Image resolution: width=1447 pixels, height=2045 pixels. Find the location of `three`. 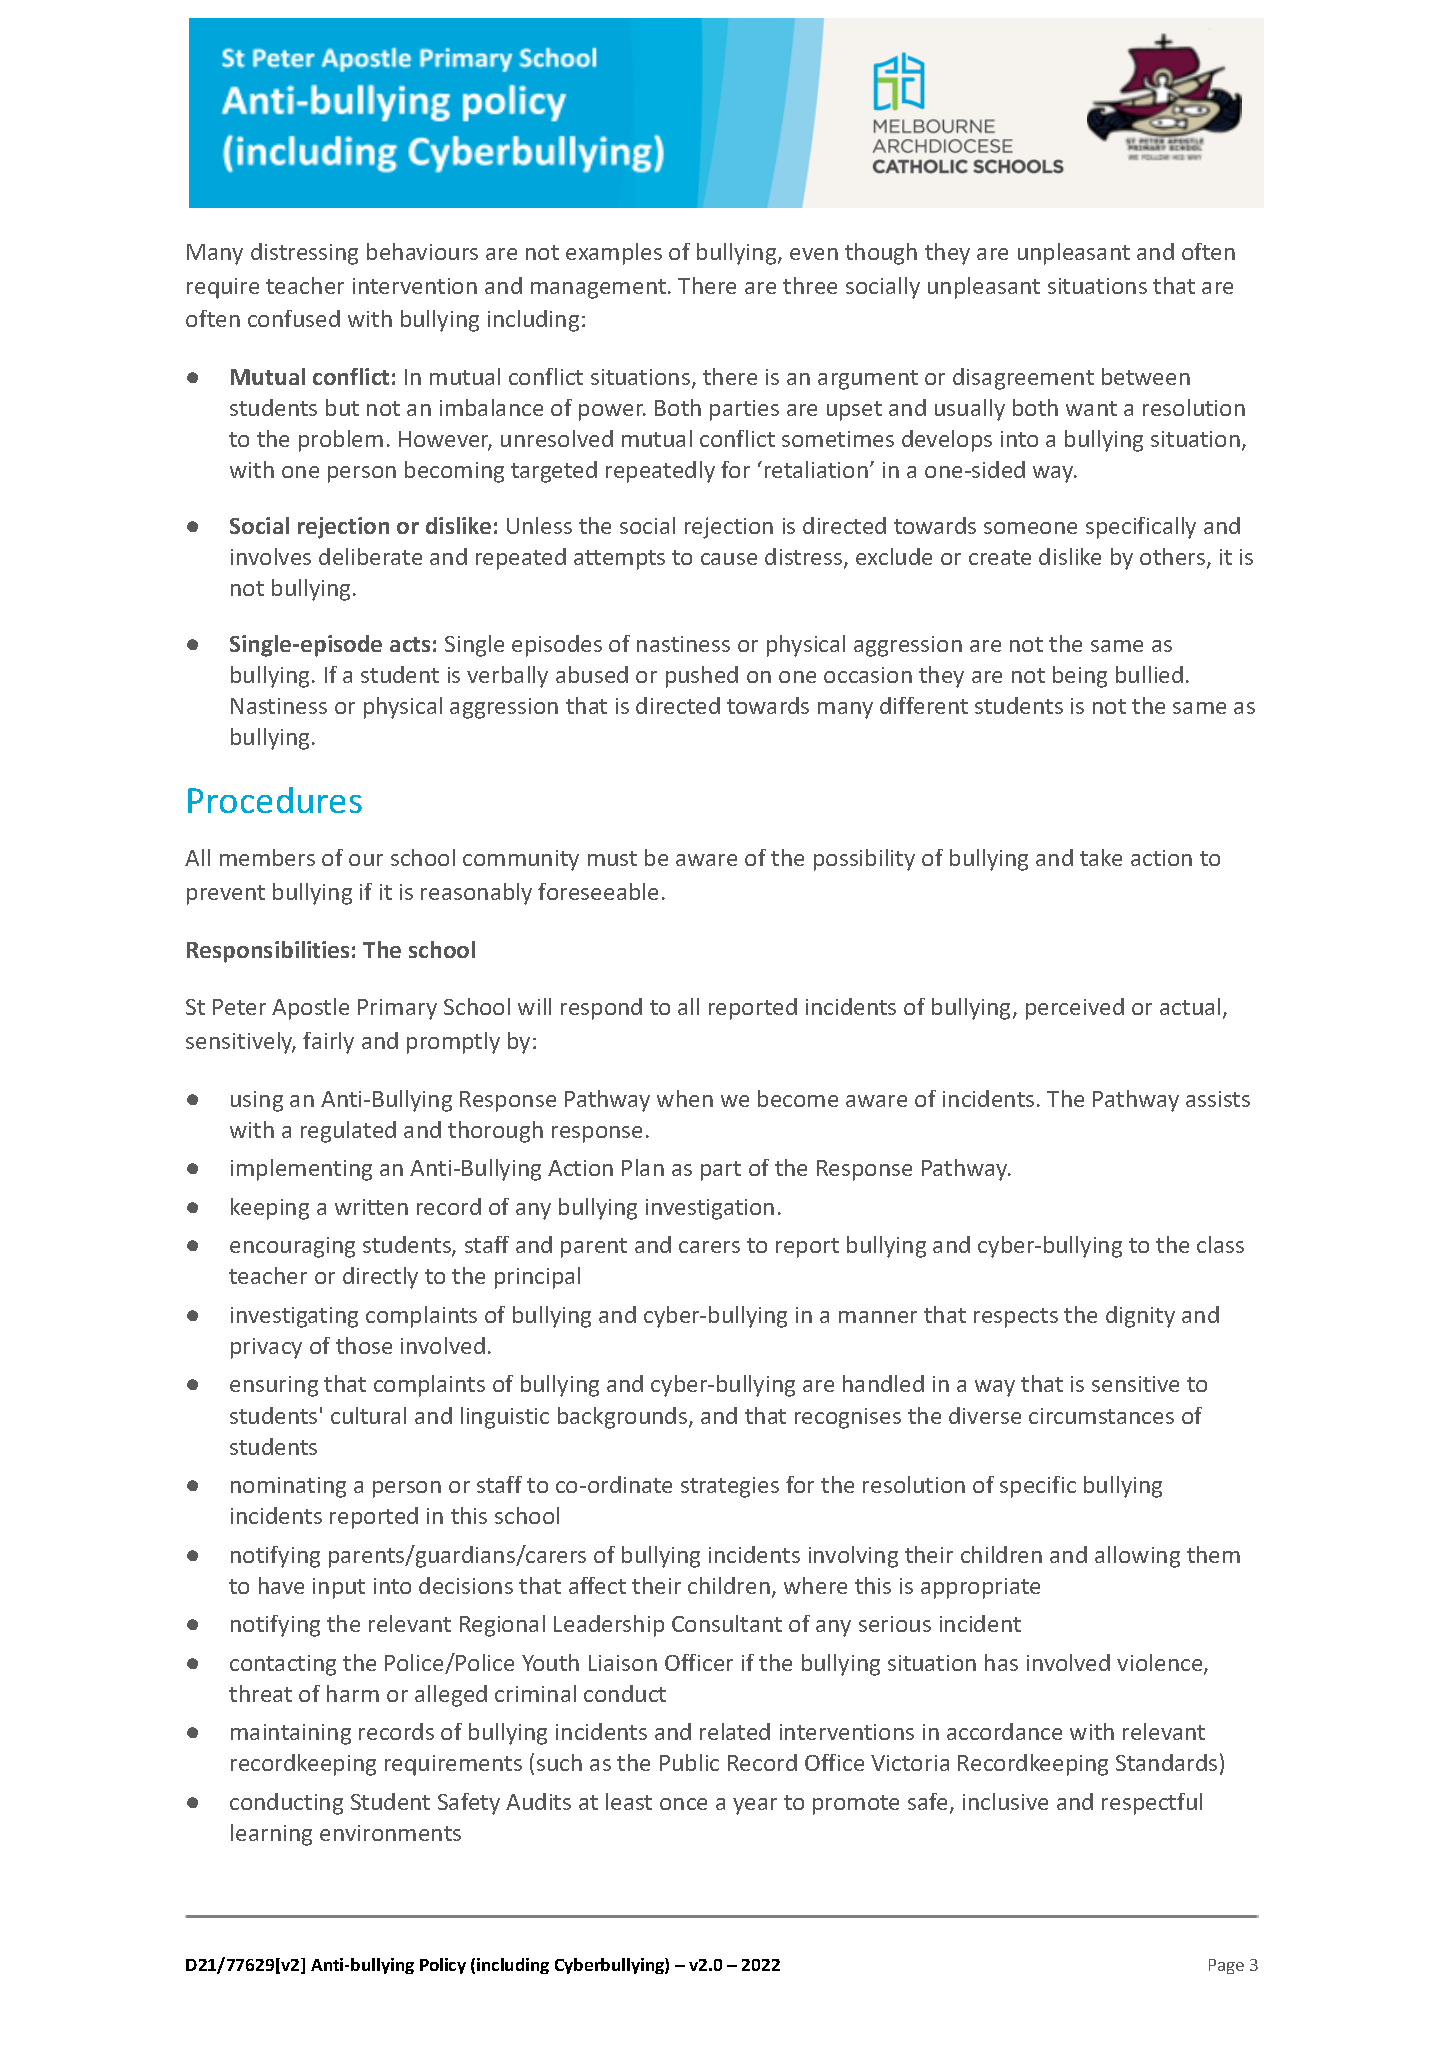

three is located at coordinates (810, 285).
